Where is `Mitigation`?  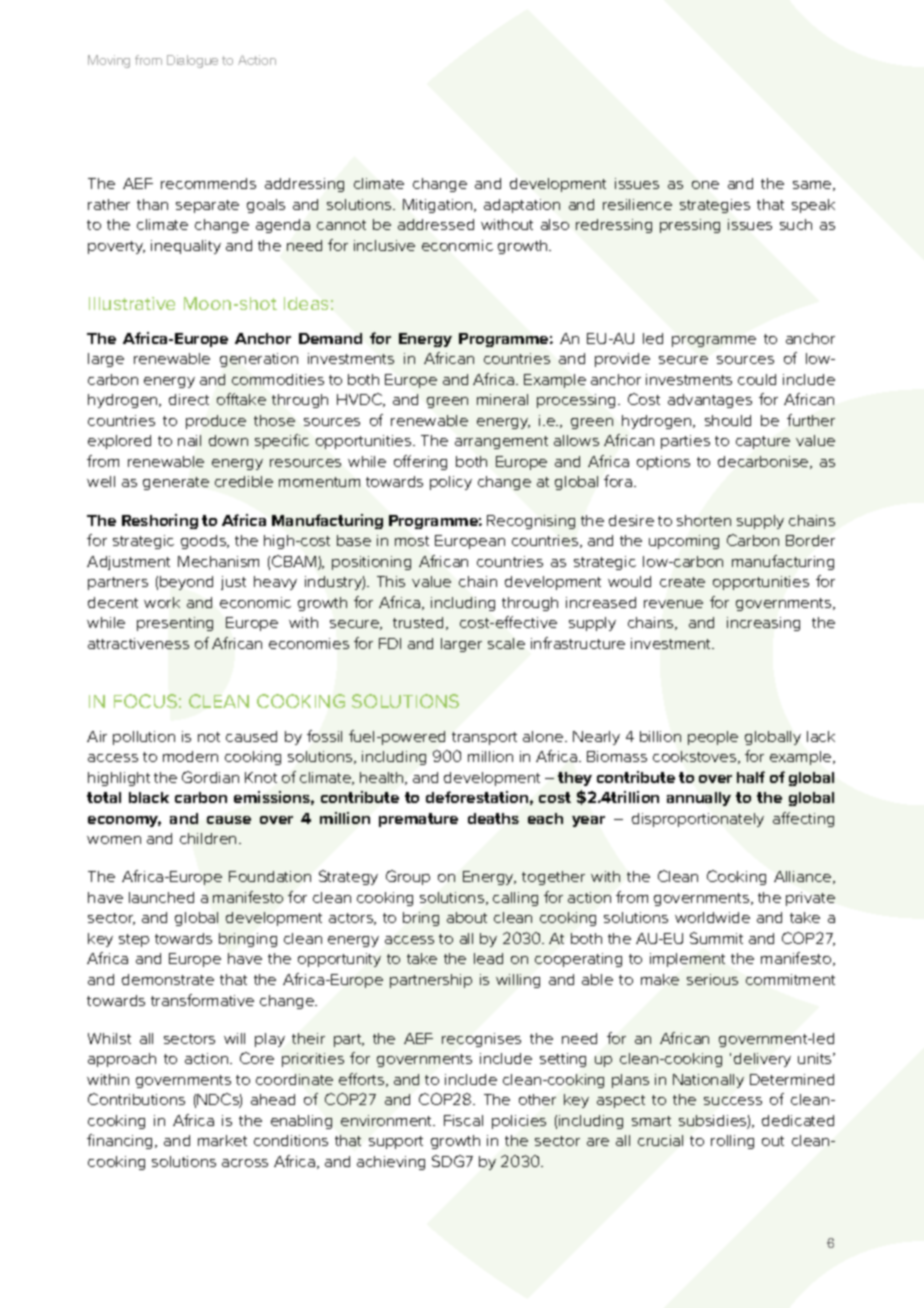 Mitigation is located at coordinates (439, 206).
